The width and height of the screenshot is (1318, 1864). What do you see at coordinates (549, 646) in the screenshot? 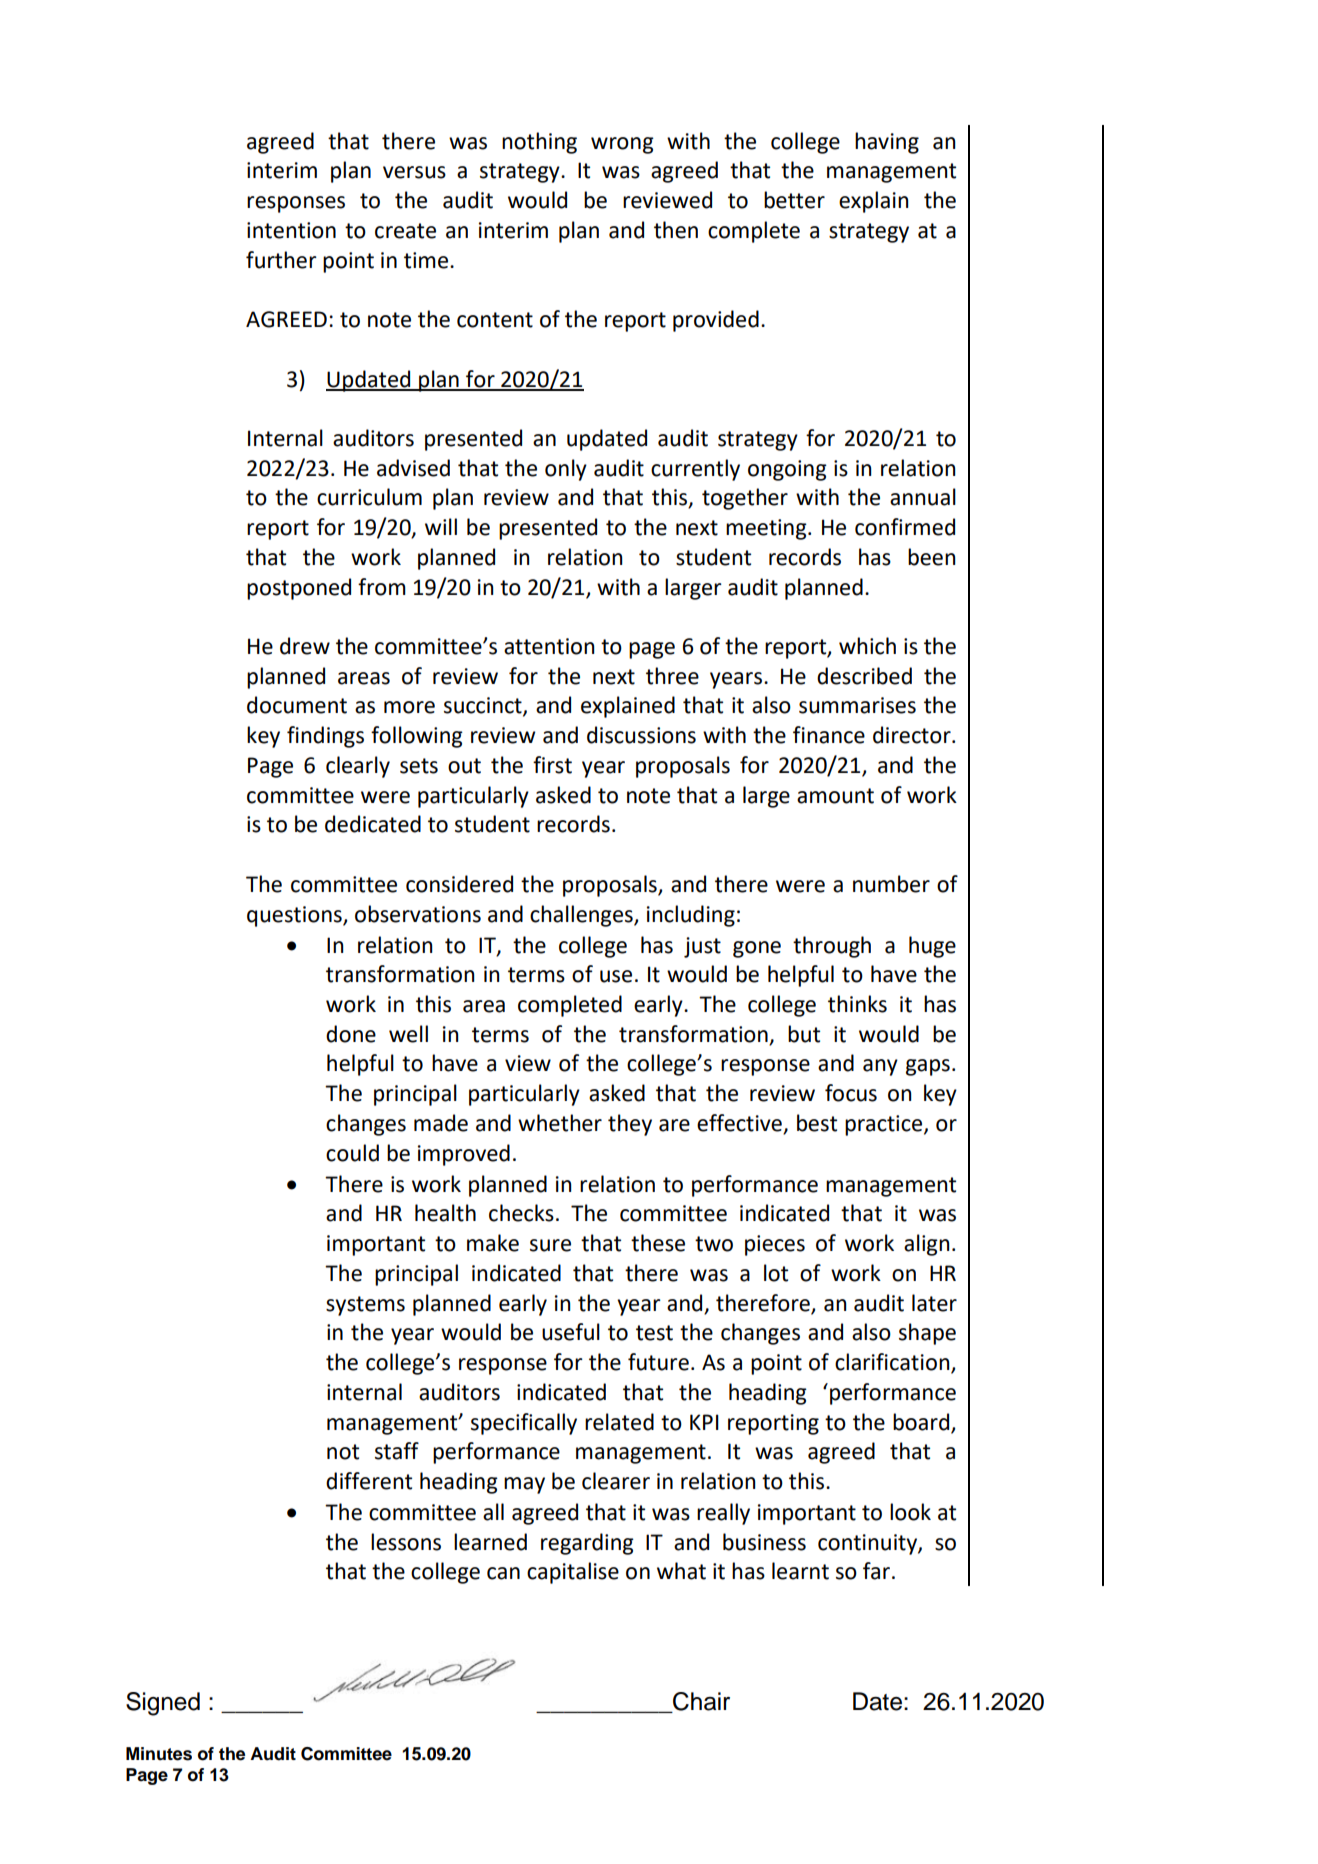
I see `attention` at bounding box center [549, 646].
